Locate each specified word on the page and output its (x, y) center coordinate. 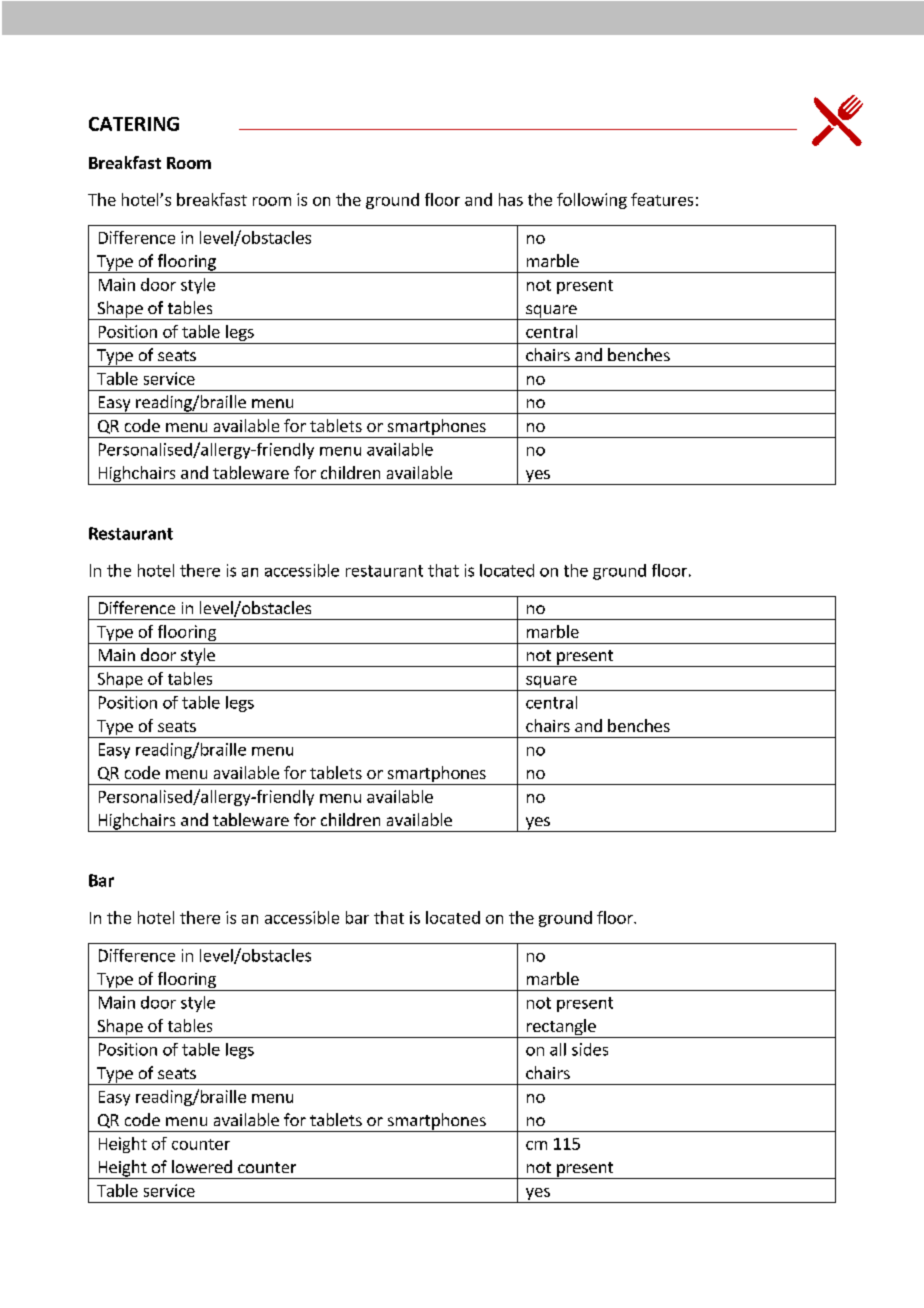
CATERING (134, 124)
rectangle (561, 1028)
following (592, 201)
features (662, 199)
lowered (202, 1166)
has (511, 199)
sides (590, 1049)
